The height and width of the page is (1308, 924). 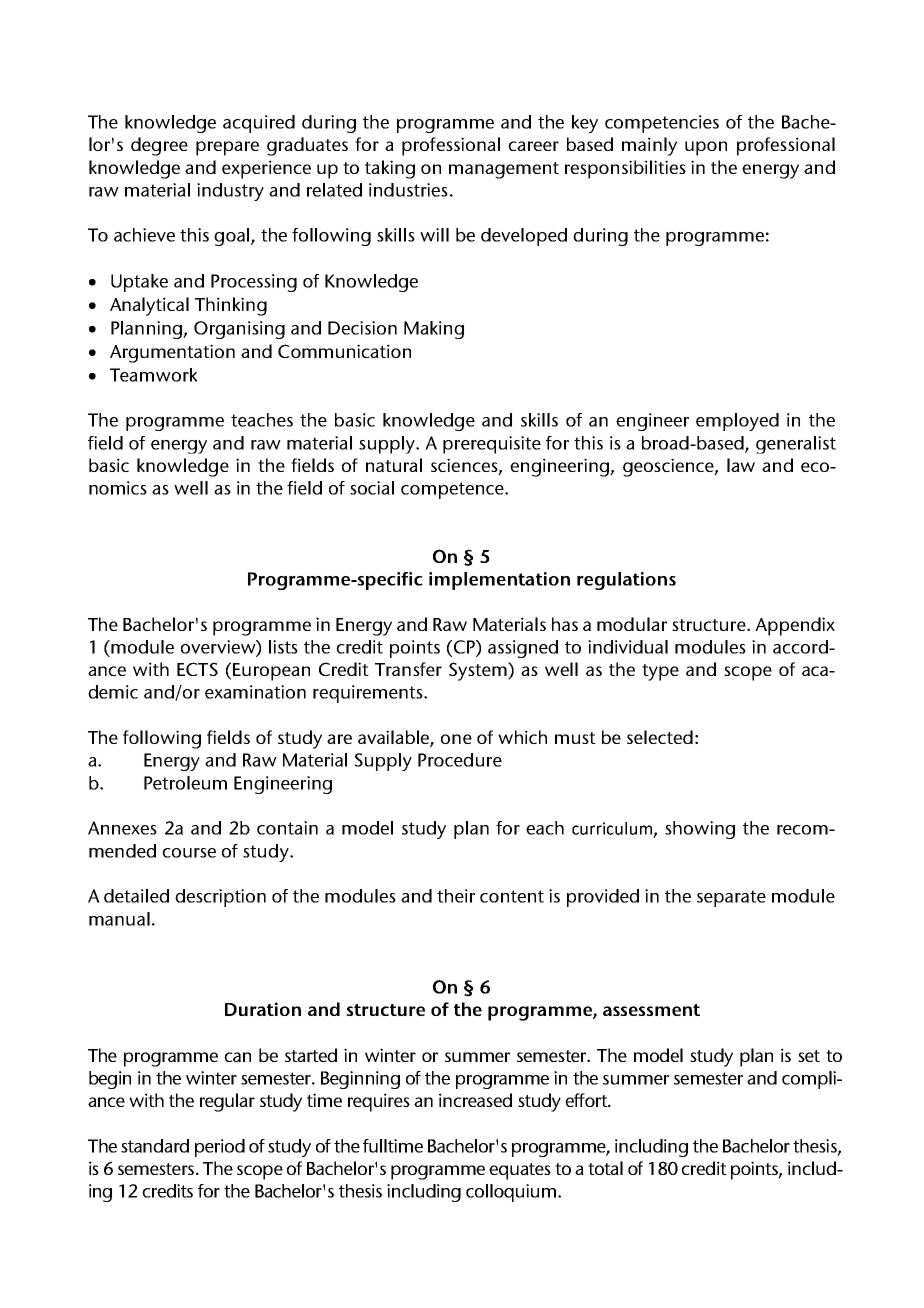 What do you see at coordinates (626, 581) in the page?
I see `regulations` at bounding box center [626, 581].
